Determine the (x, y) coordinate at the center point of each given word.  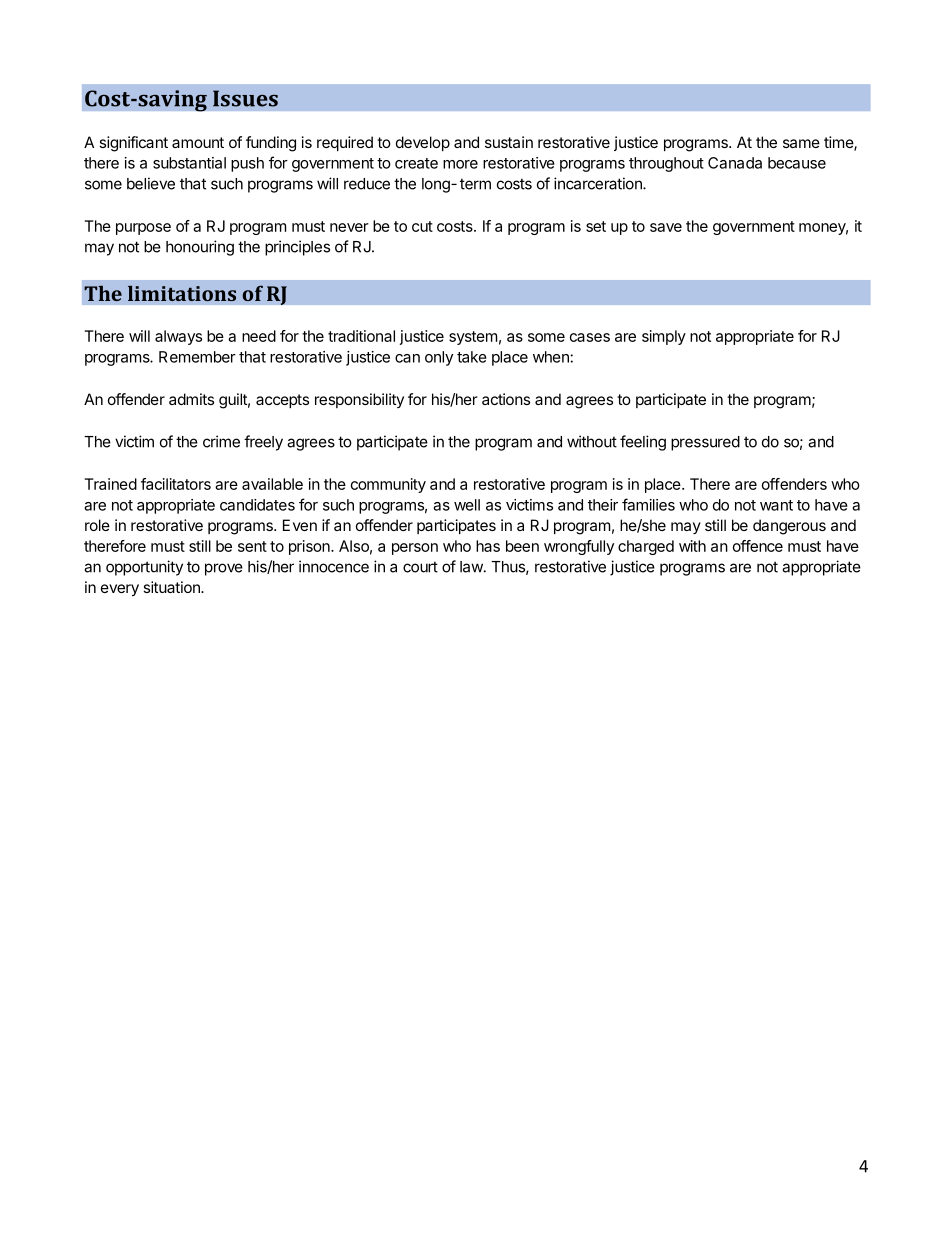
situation (172, 587)
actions (506, 399)
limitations (182, 293)
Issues (245, 98)
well (467, 505)
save (666, 227)
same (801, 143)
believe (151, 183)
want (776, 505)
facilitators (176, 484)
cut (422, 226)
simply (664, 337)
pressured (705, 443)
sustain (509, 142)
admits (191, 399)
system (473, 338)
